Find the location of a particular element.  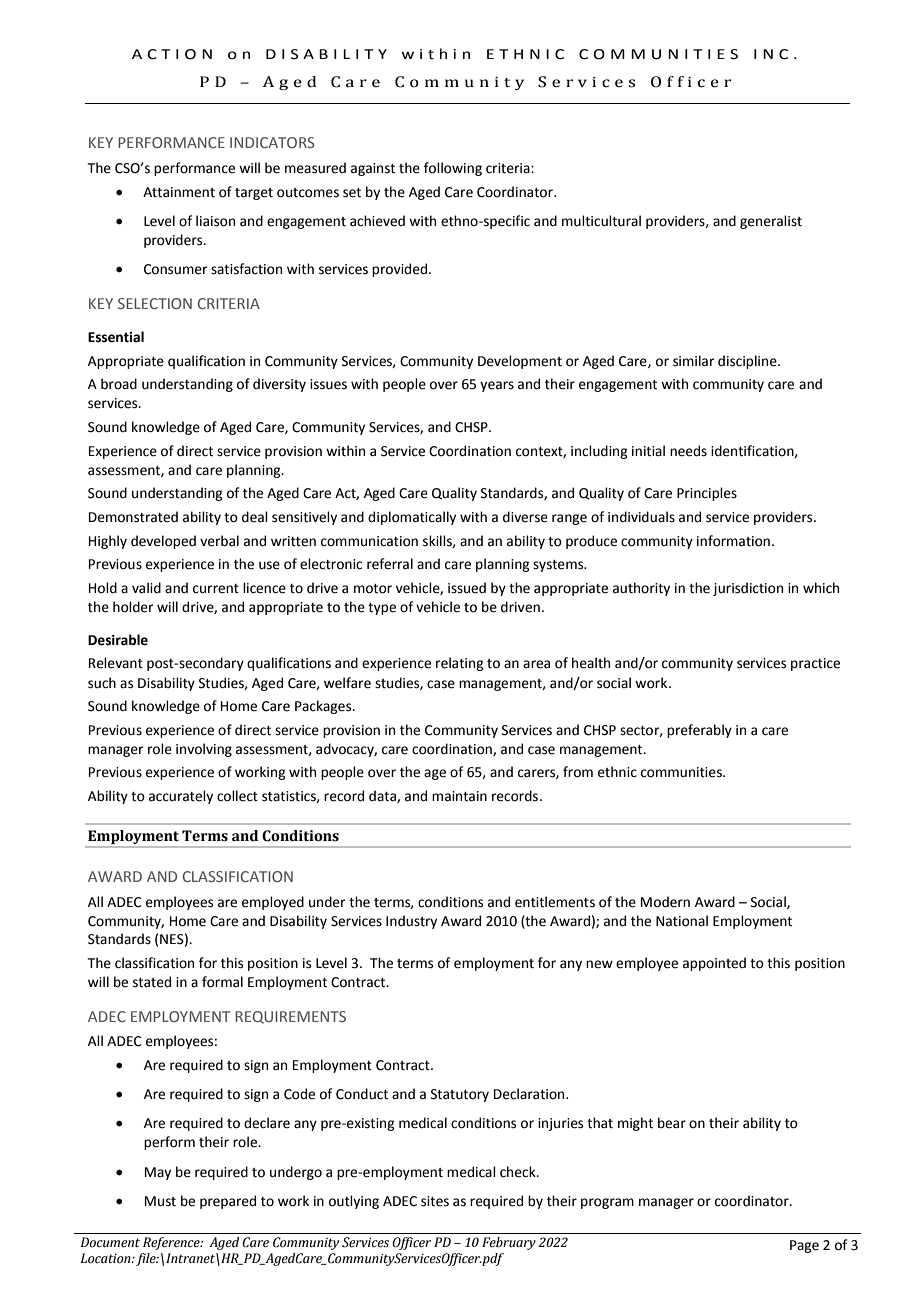

Modern is located at coordinates (665, 902).
